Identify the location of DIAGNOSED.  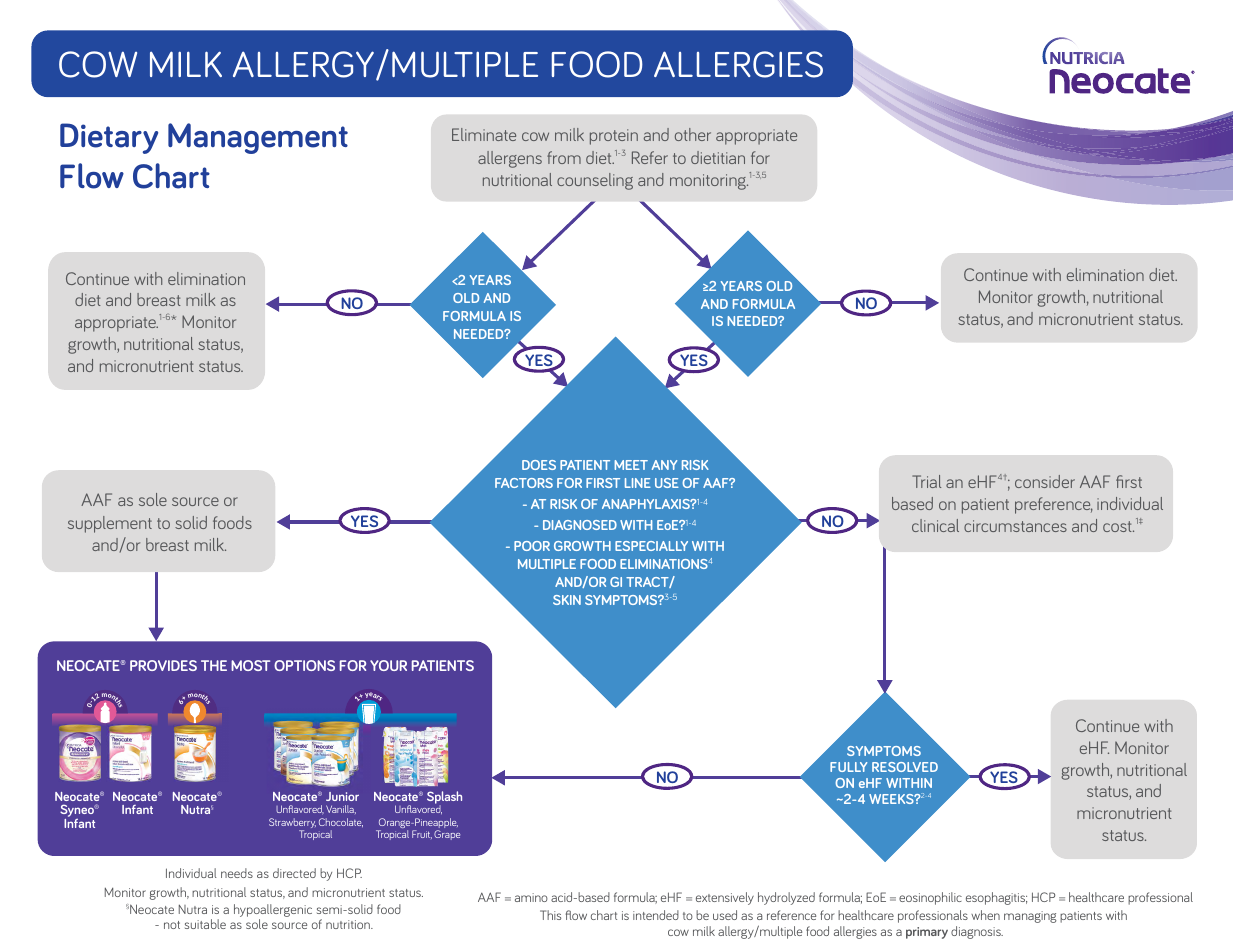
(580, 525).
